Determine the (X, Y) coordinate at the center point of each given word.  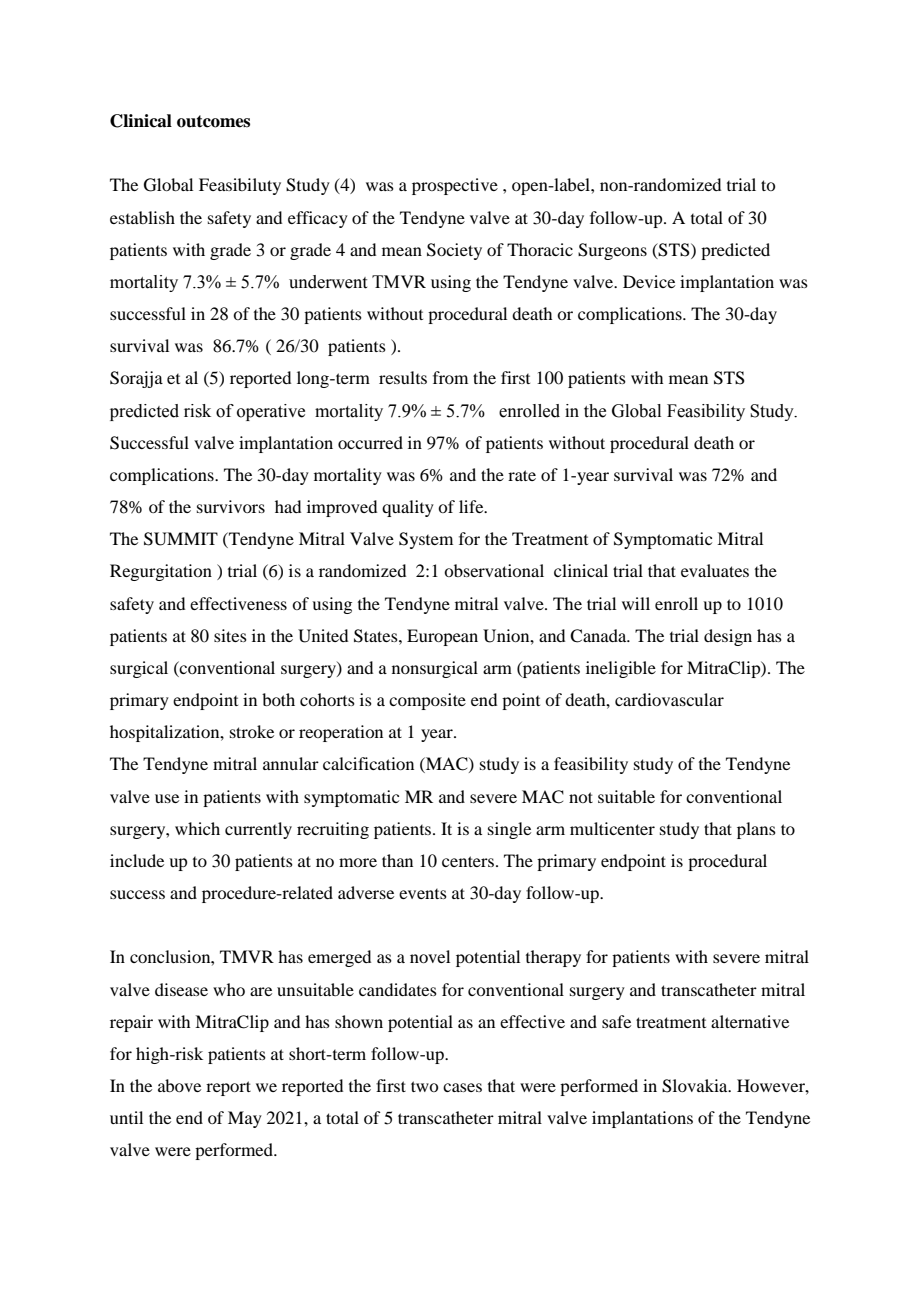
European (442, 637)
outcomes (213, 121)
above (179, 1085)
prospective (455, 186)
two (424, 1086)
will (636, 603)
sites (230, 635)
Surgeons (612, 251)
